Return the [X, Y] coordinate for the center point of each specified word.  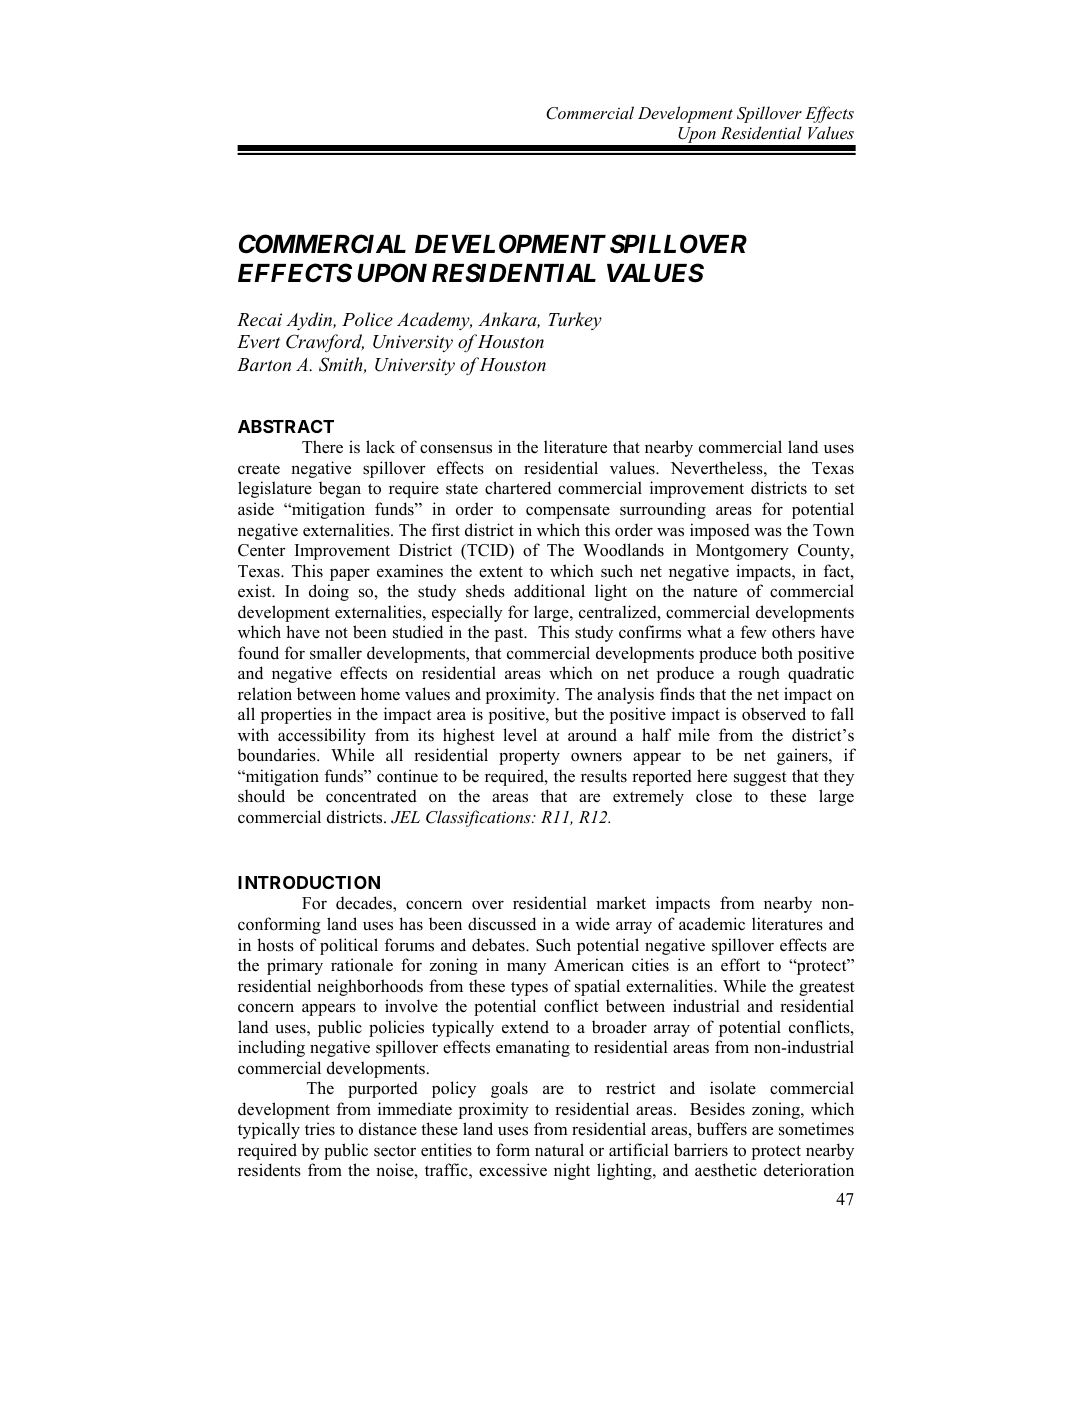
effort [740, 965]
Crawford [325, 343]
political [349, 946]
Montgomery [742, 552]
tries [320, 1129]
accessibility [322, 736]
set [844, 489]
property [529, 757]
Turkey [575, 321]
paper [350, 574]
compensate [568, 511]
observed [774, 714]
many [526, 968]
